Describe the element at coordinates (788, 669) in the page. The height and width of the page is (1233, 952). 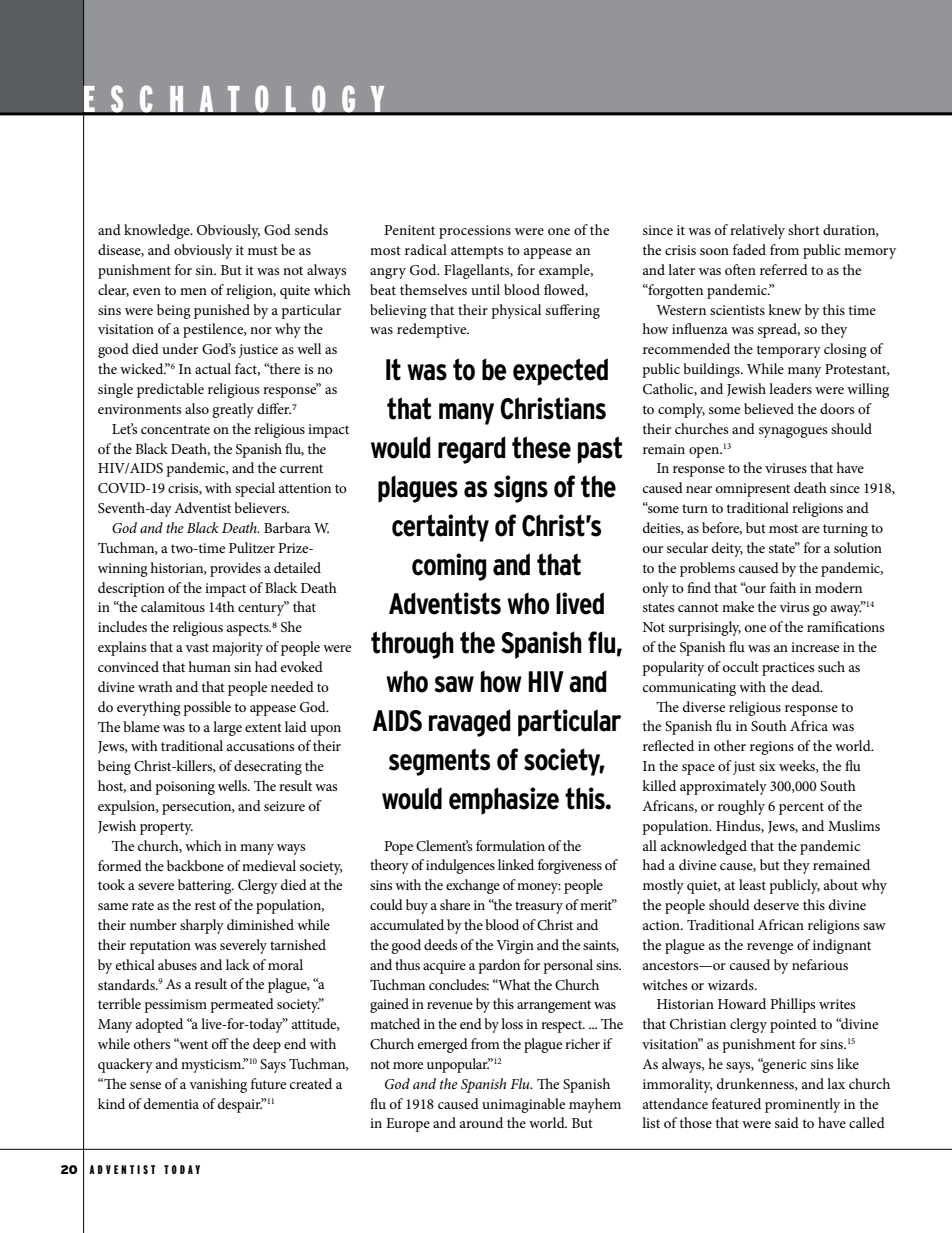
I see `practices` at that location.
